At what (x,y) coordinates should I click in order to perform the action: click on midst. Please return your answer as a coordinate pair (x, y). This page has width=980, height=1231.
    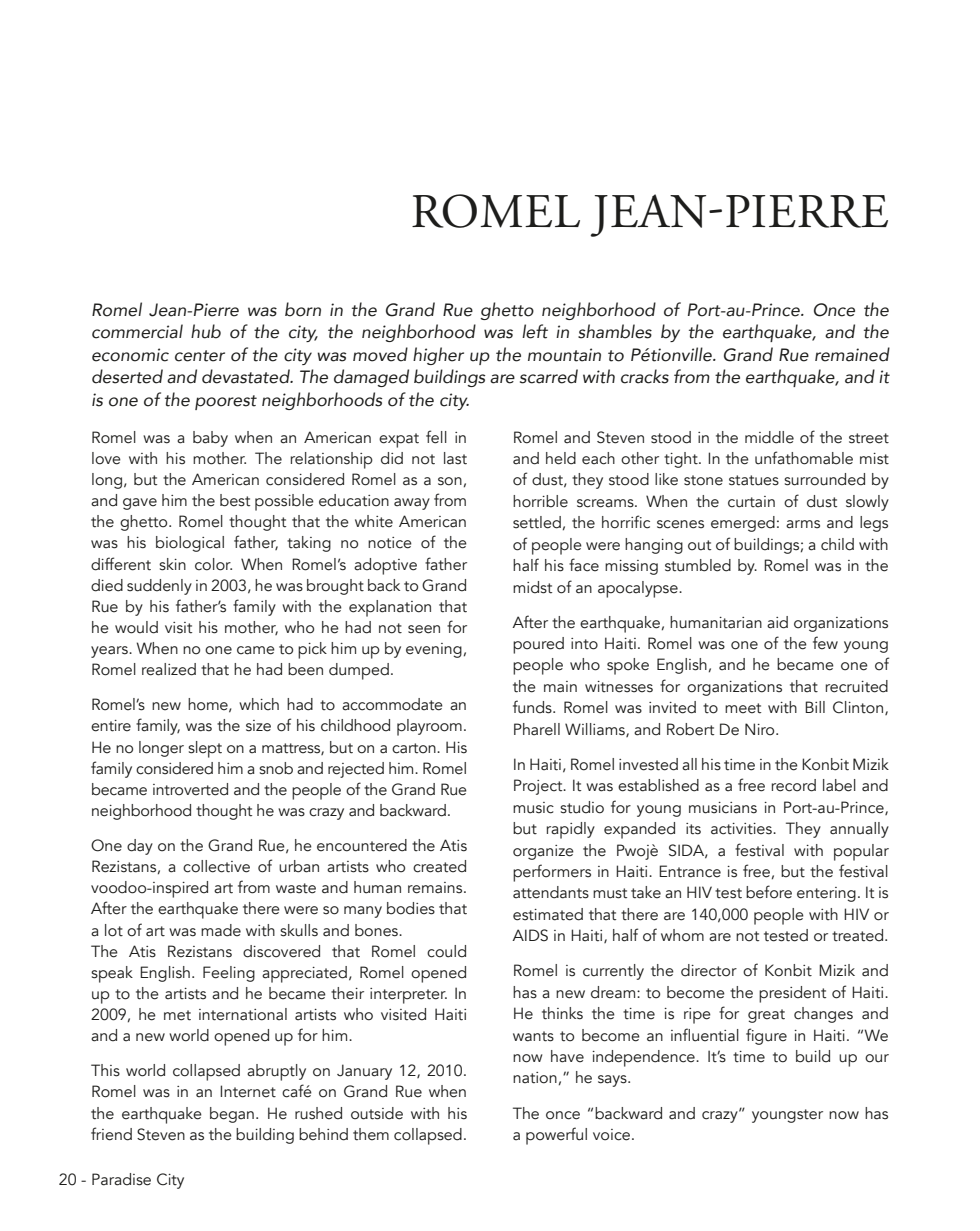
    Looking at the image, I should click on (532, 587).
